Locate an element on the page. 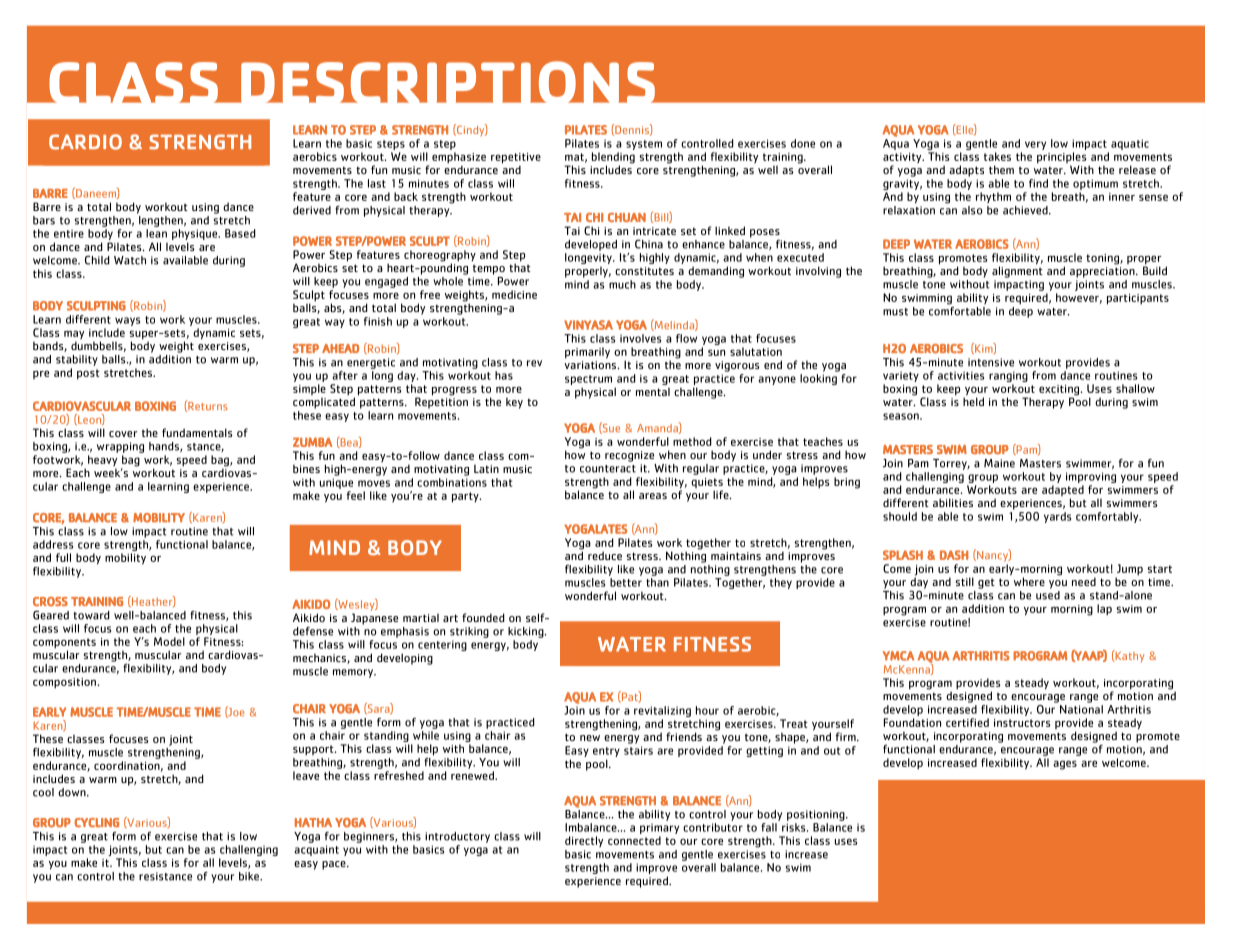 This page has height=952, width=1233. areas is located at coordinates (653, 496).
